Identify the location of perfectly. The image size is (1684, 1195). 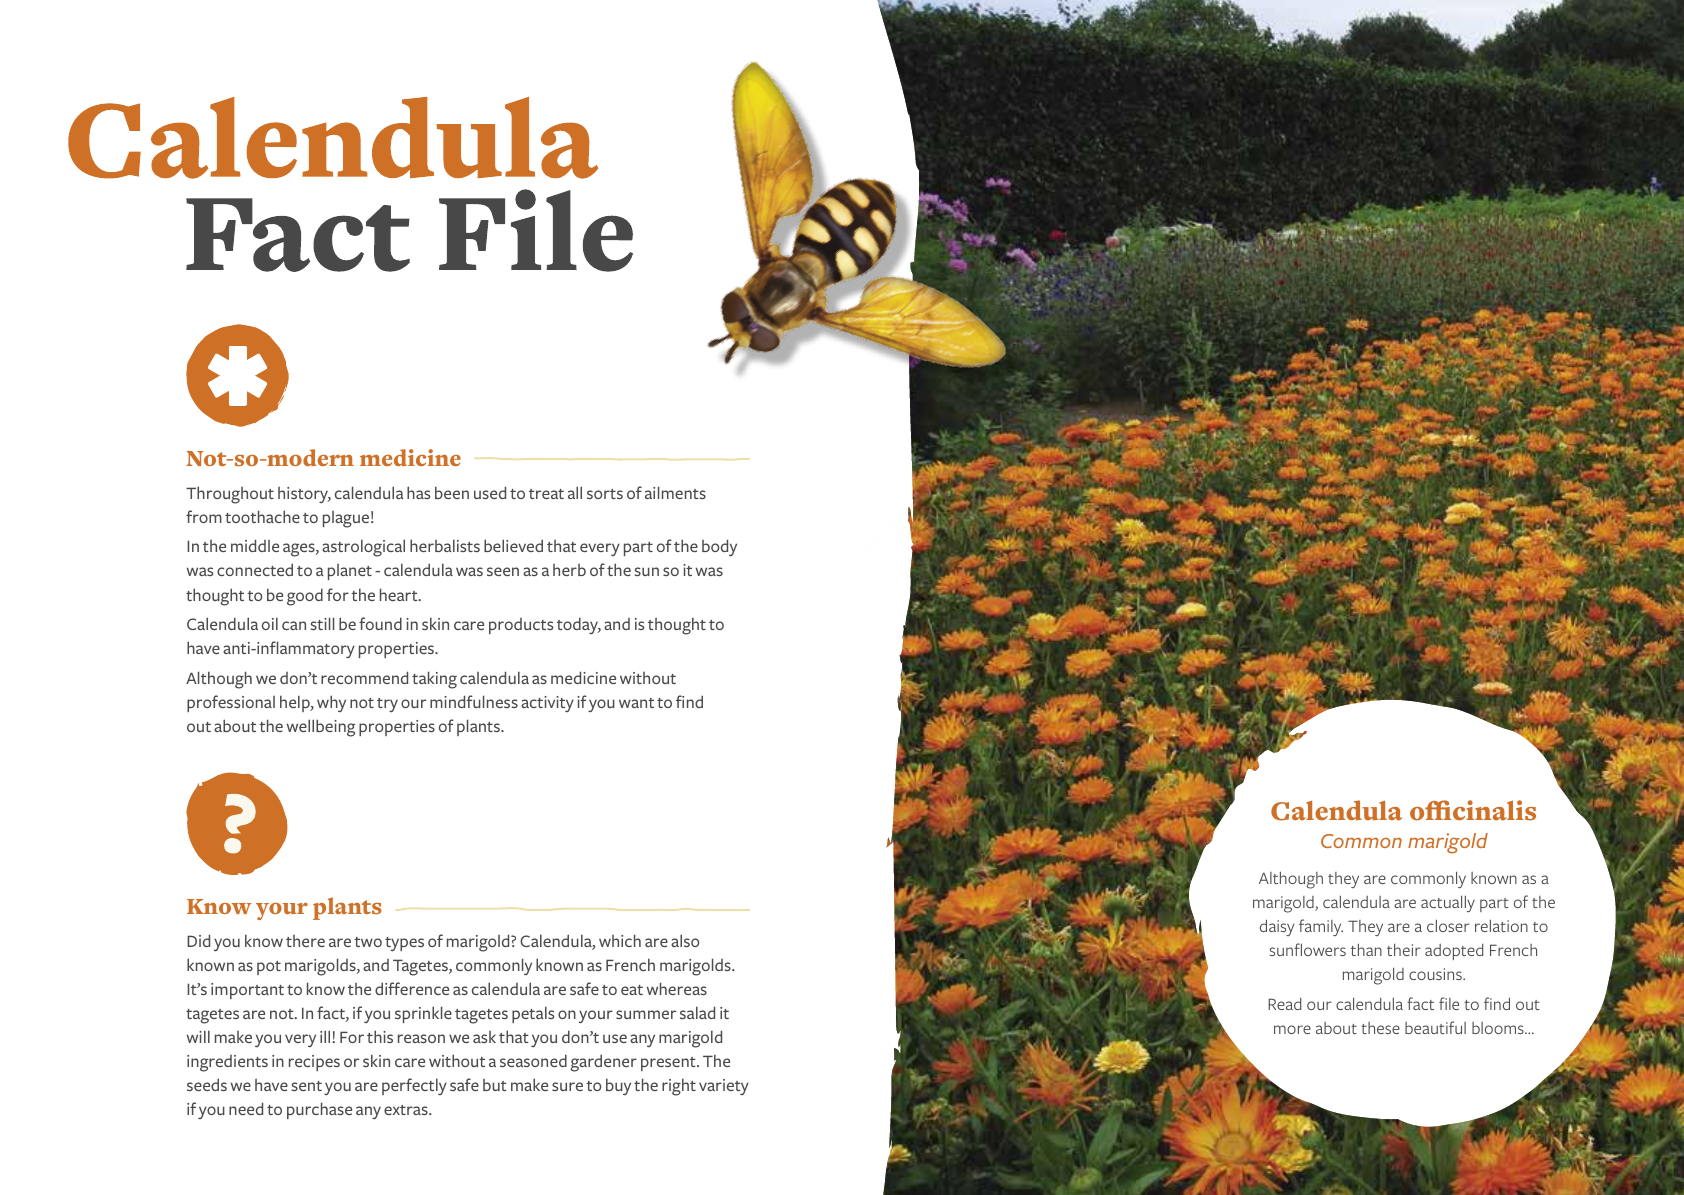
(414, 1086).
